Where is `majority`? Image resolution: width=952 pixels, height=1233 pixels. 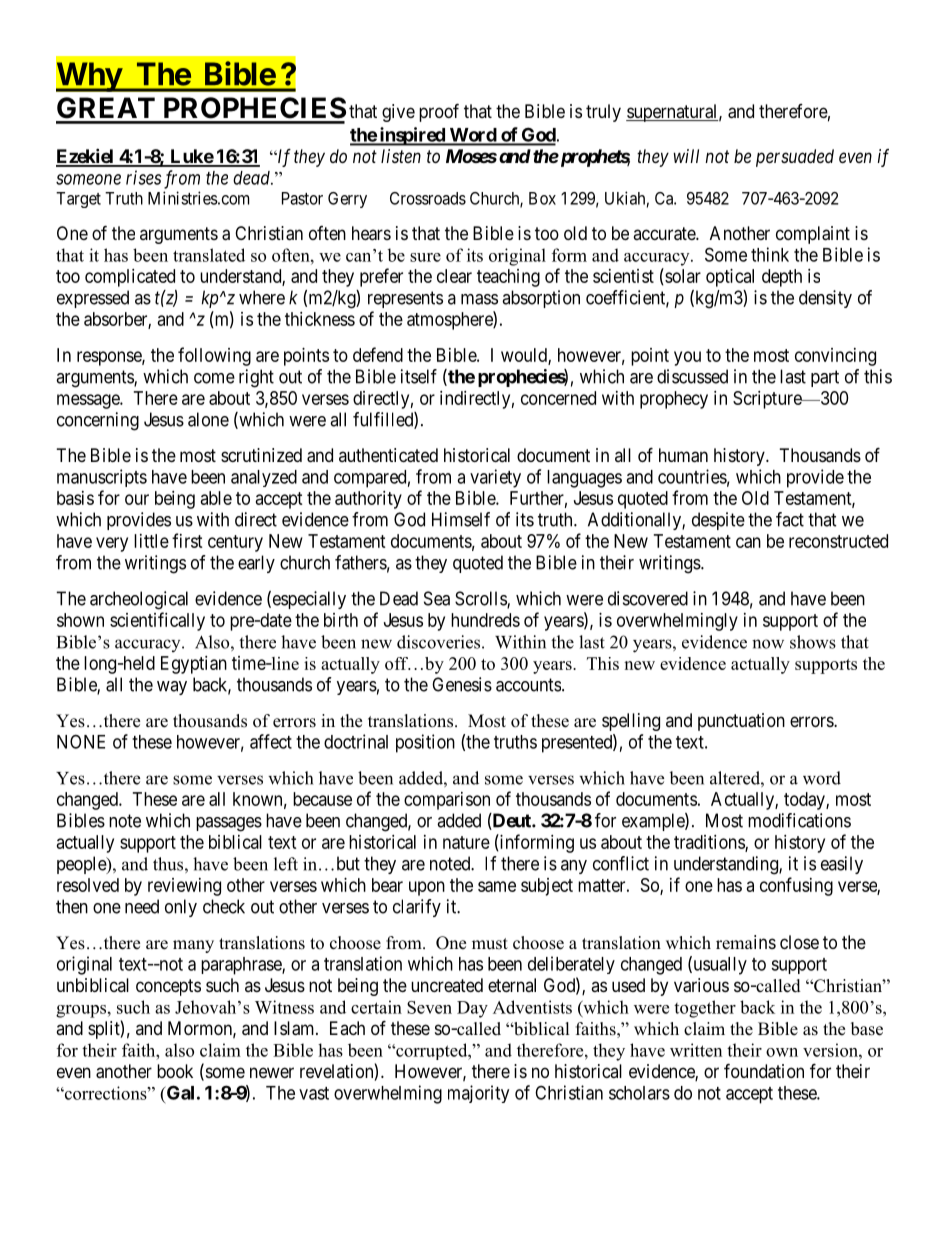
majority is located at coordinates (478, 1094).
